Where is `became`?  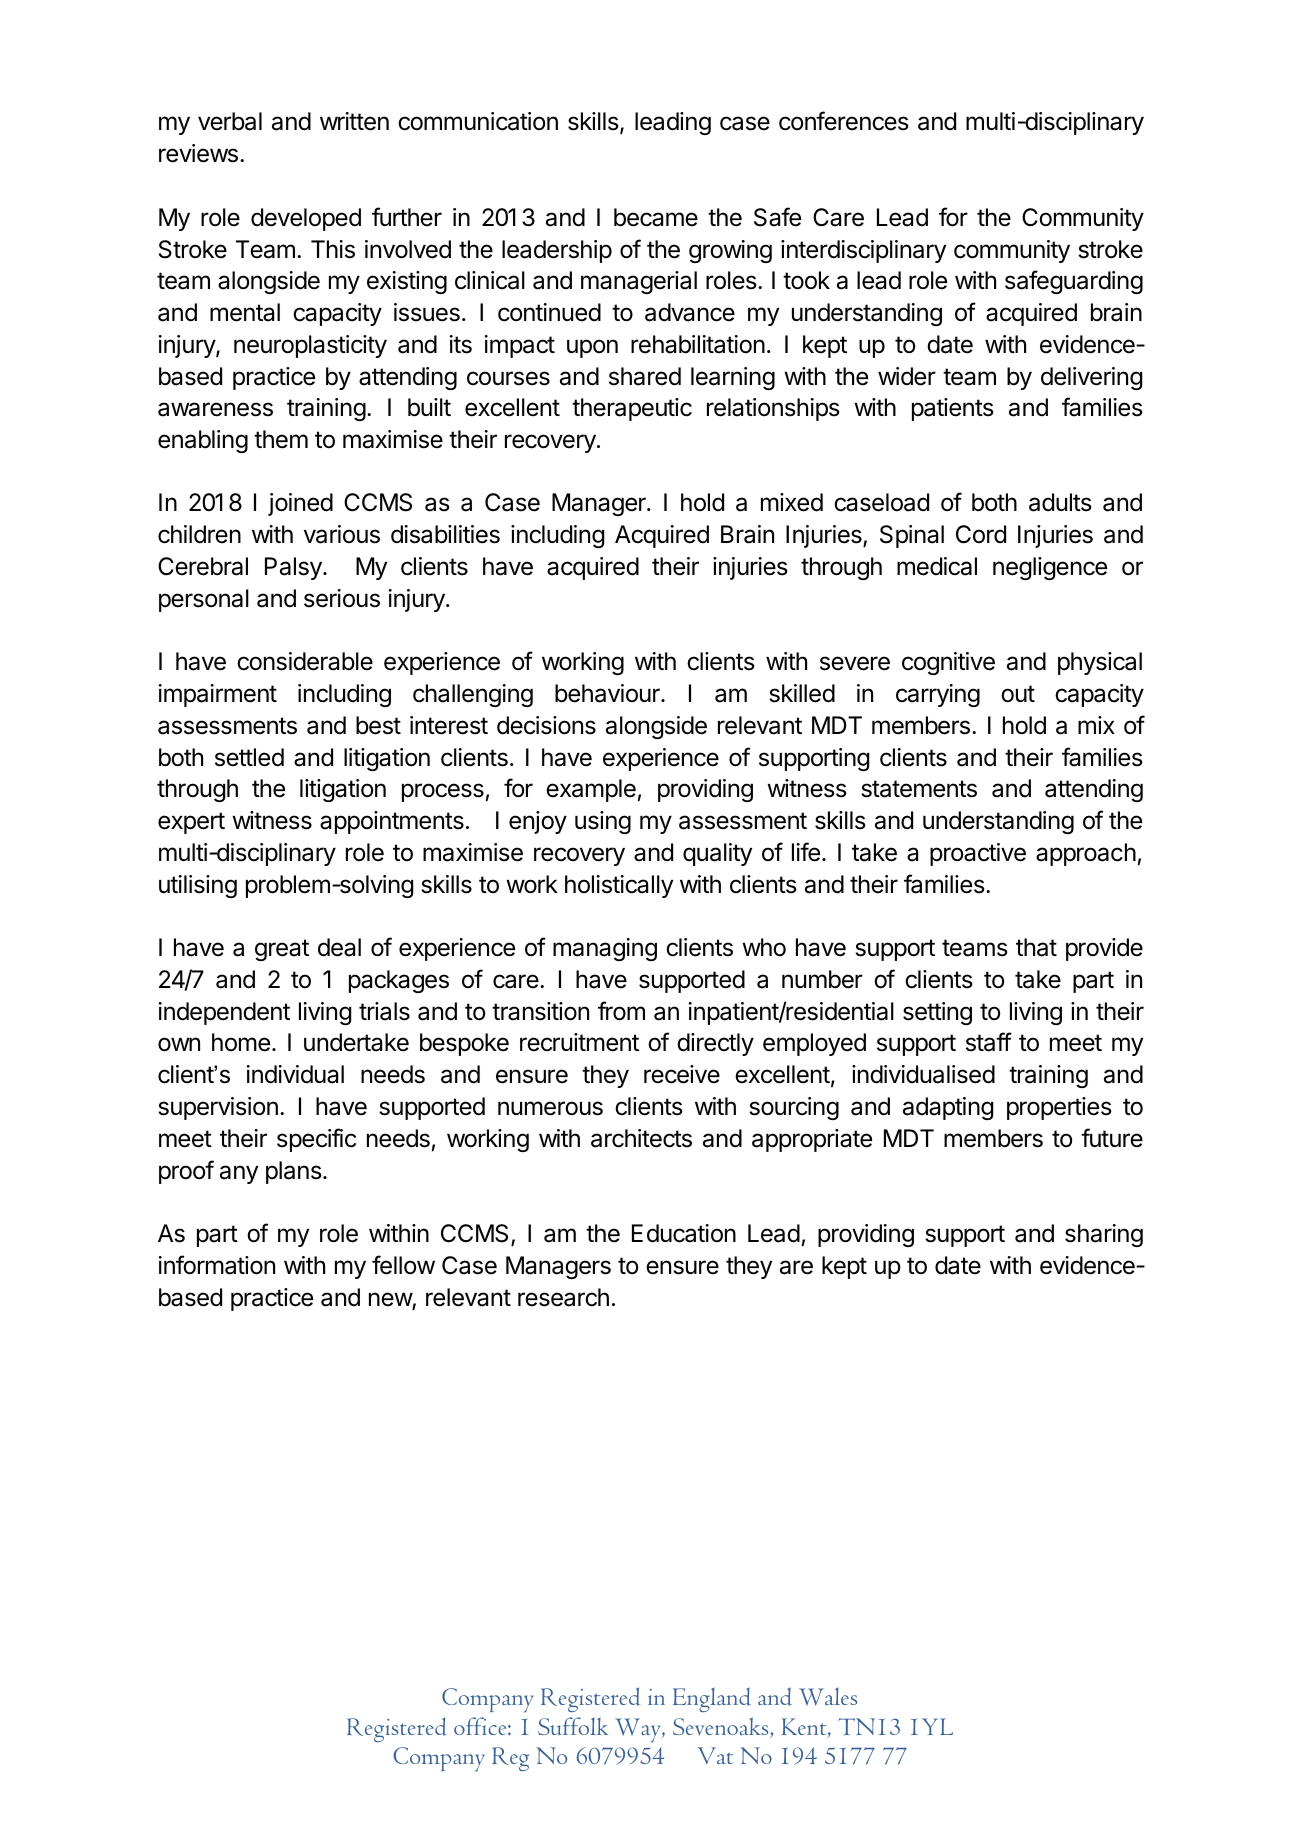 became is located at coordinates (656, 217).
